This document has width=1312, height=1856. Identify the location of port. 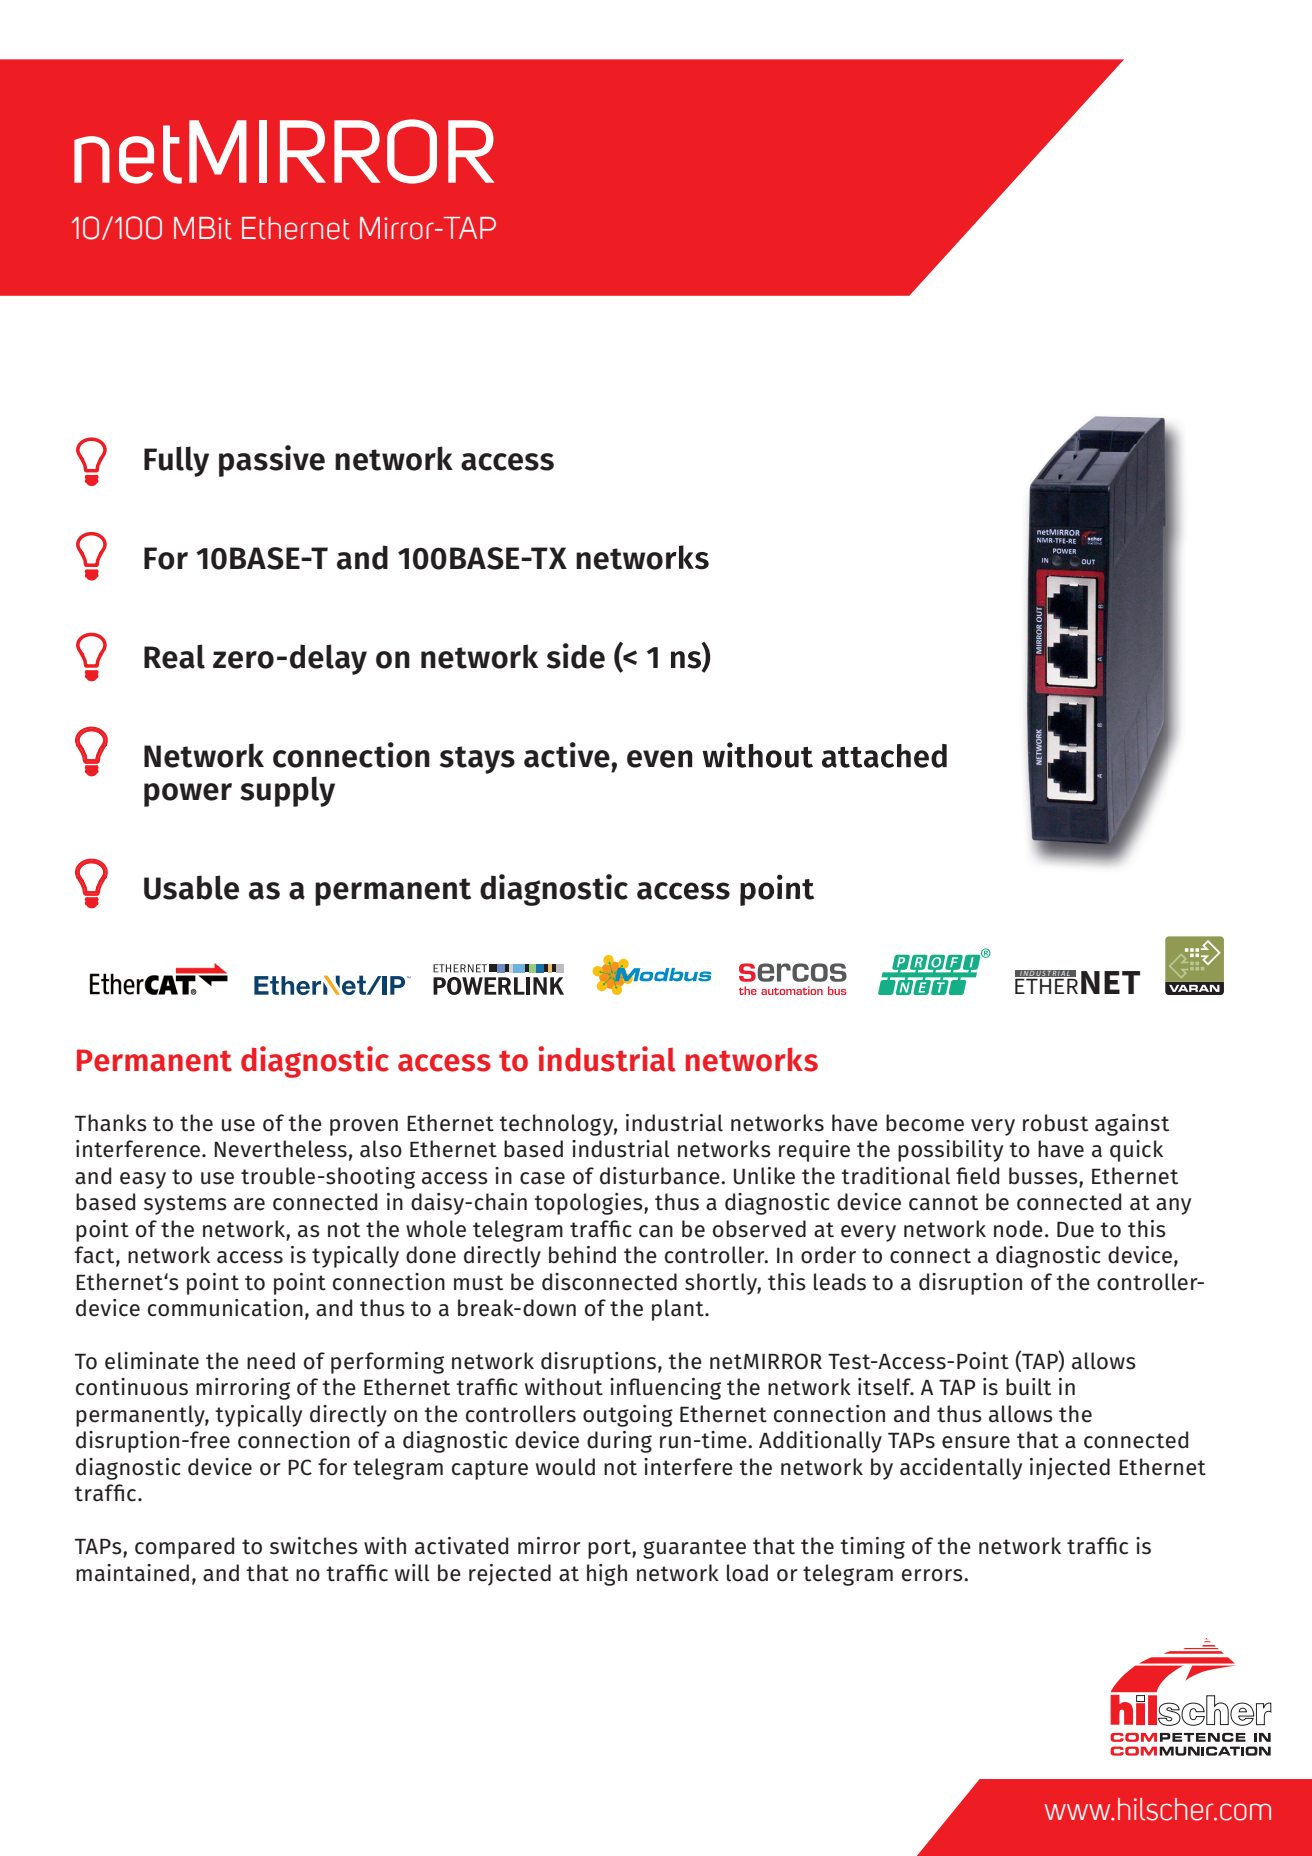
(610, 1549).
